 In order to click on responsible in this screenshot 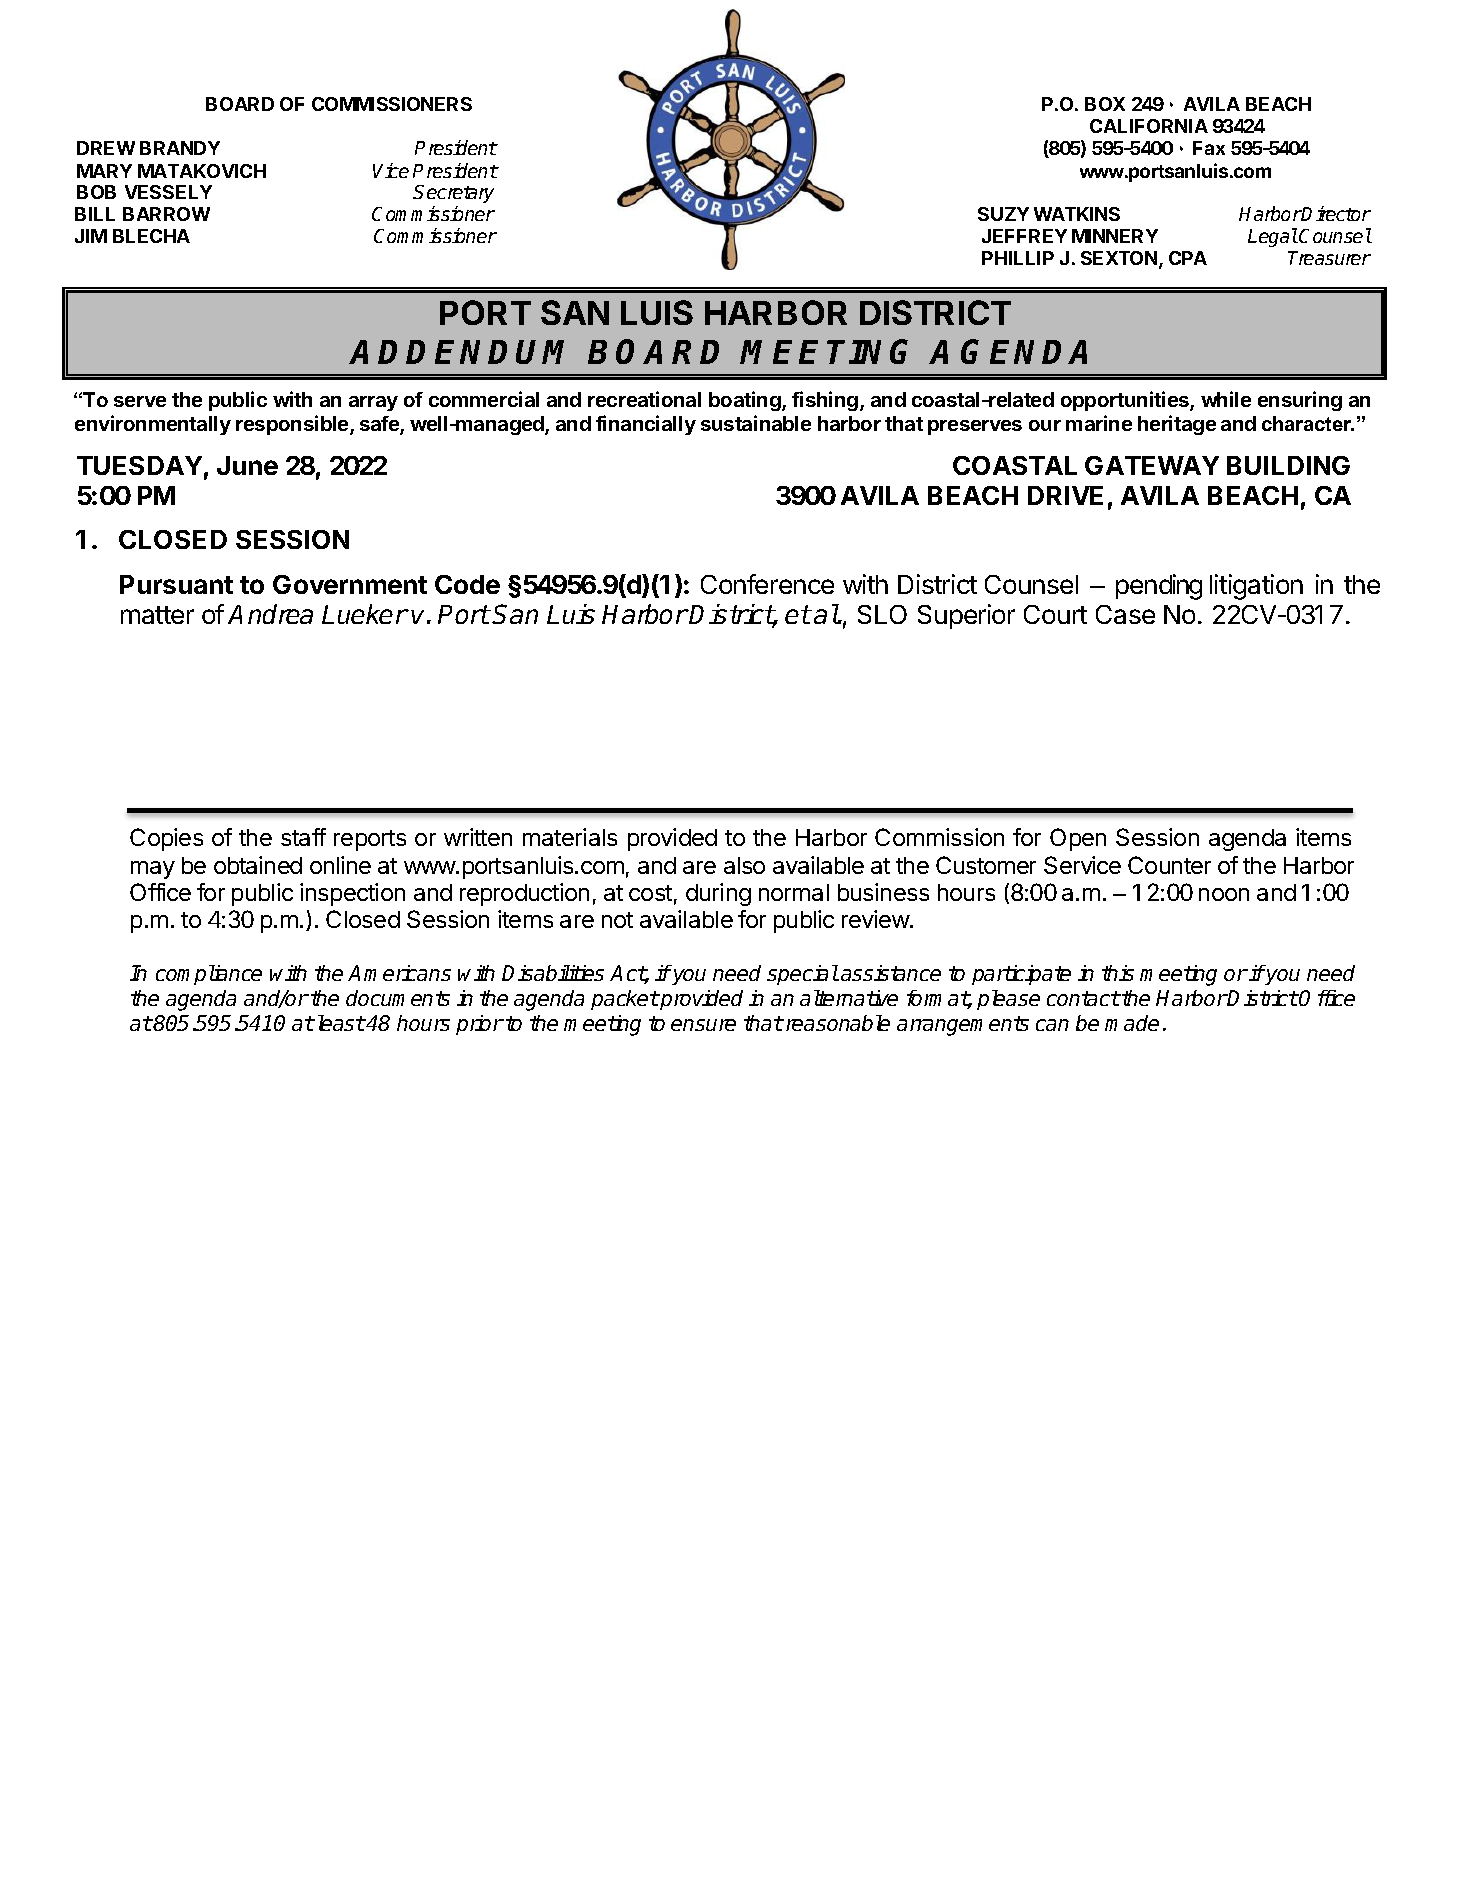, I will do `click(293, 425)`.
